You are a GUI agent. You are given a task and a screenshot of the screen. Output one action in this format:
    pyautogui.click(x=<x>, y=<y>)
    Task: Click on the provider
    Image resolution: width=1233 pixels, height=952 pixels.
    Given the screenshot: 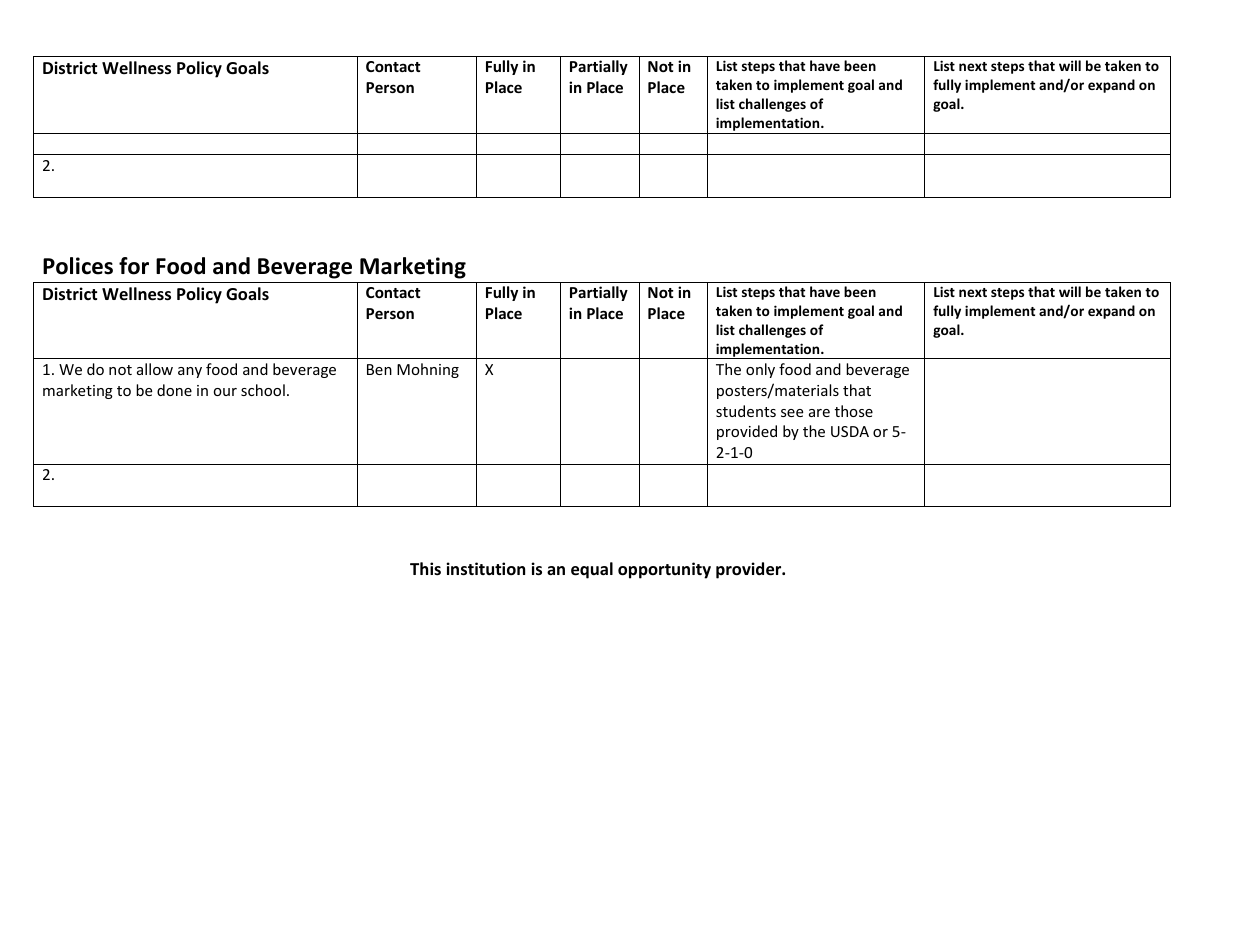 What is the action you would take?
    pyautogui.click(x=750, y=570)
